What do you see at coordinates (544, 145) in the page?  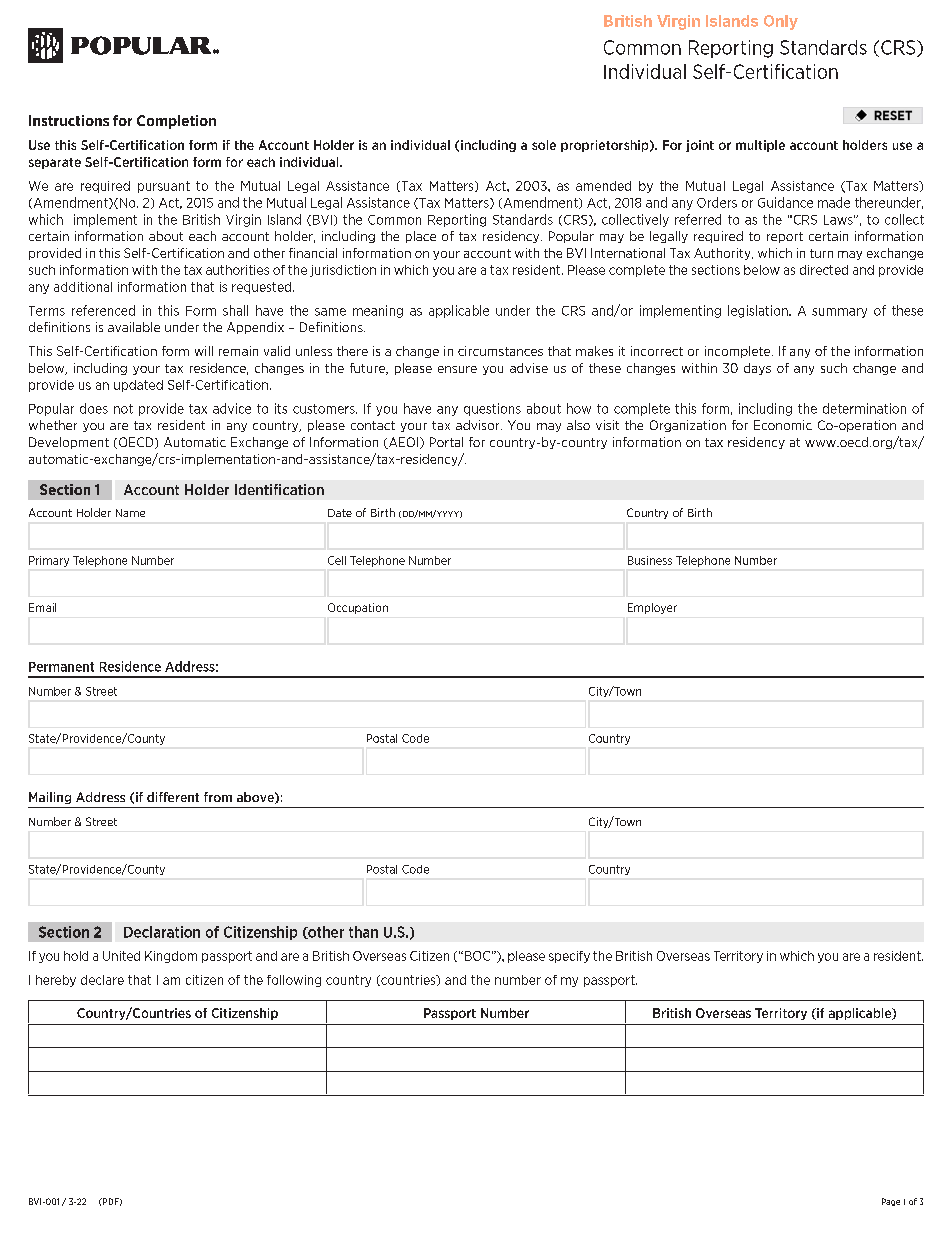 I see `sole` at bounding box center [544, 145].
